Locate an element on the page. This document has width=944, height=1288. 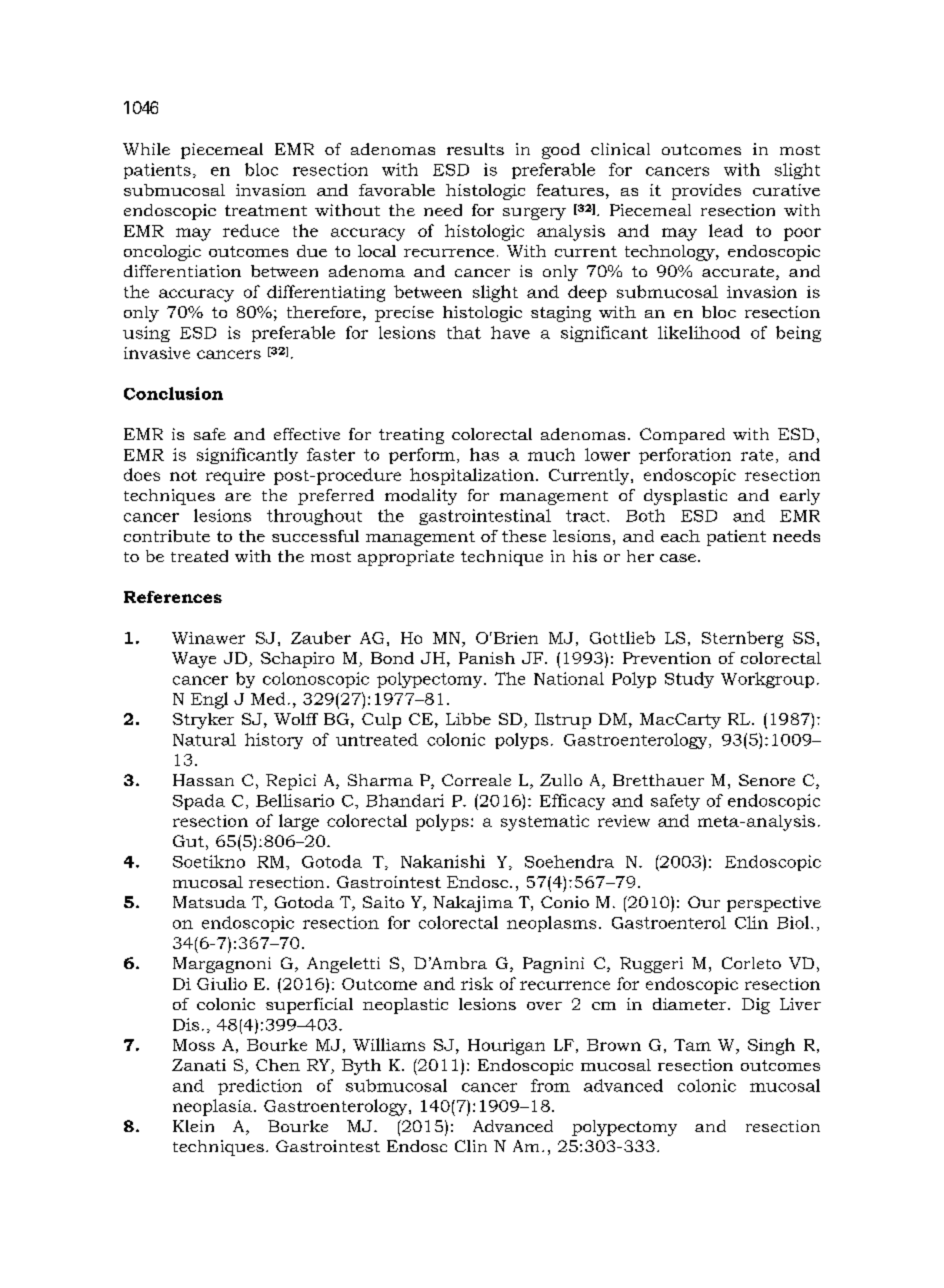
results is located at coordinates (475, 149).
